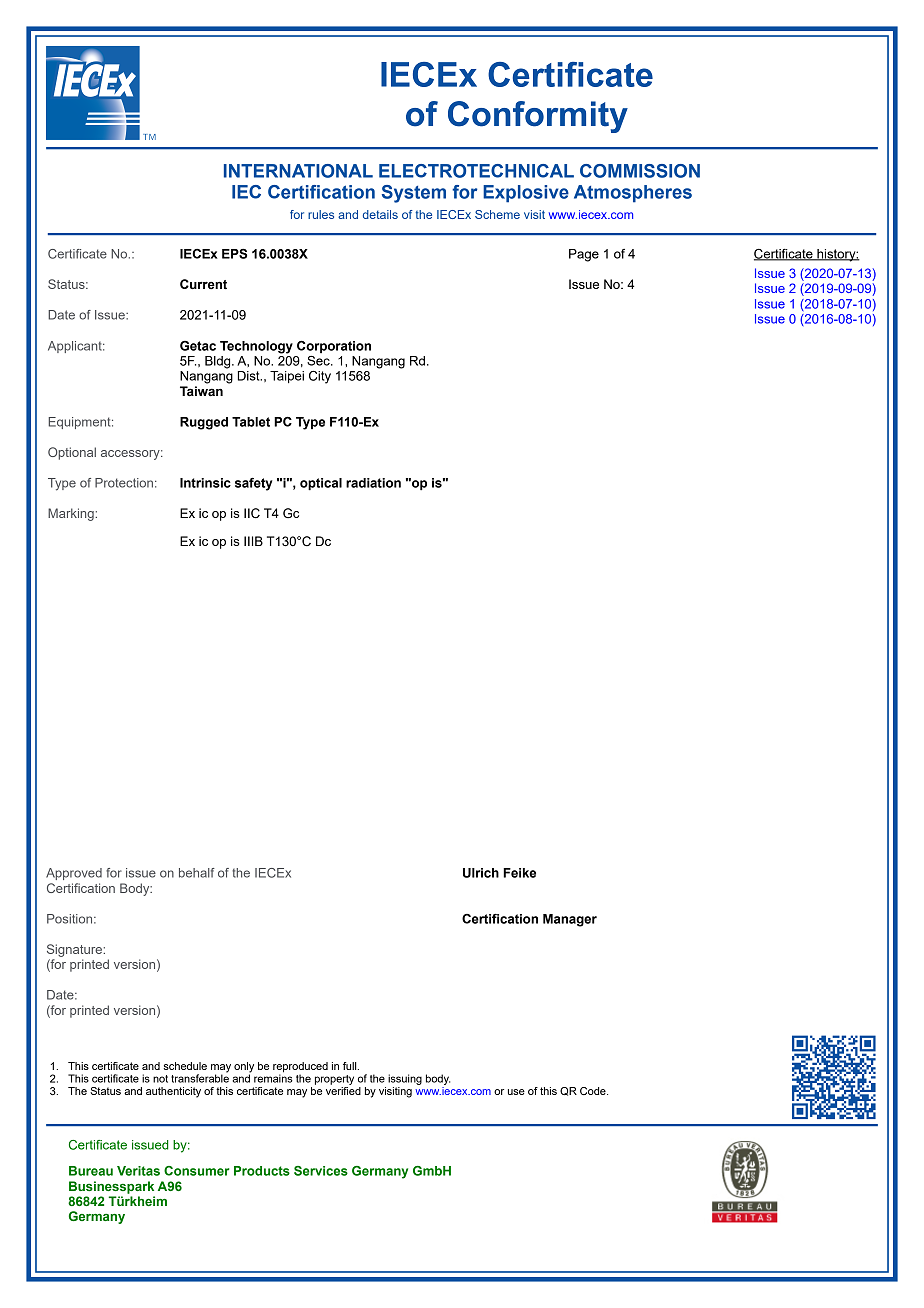  I want to click on EPS, so click(234, 253).
